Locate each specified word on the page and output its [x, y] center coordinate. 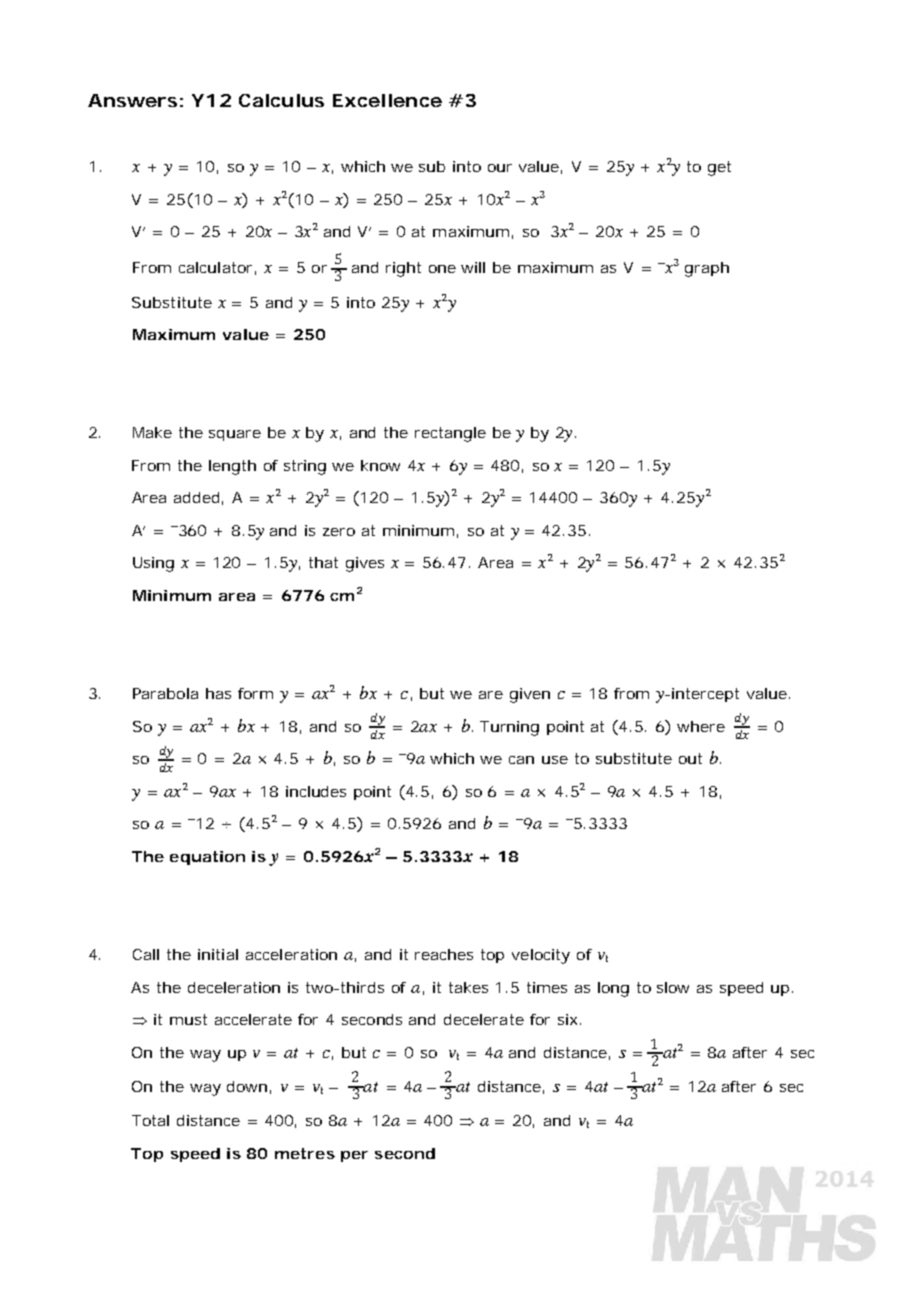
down [247, 1086]
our [500, 168]
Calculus [281, 100]
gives [365, 564]
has [218, 693]
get [719, 168]
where [701, 726]
